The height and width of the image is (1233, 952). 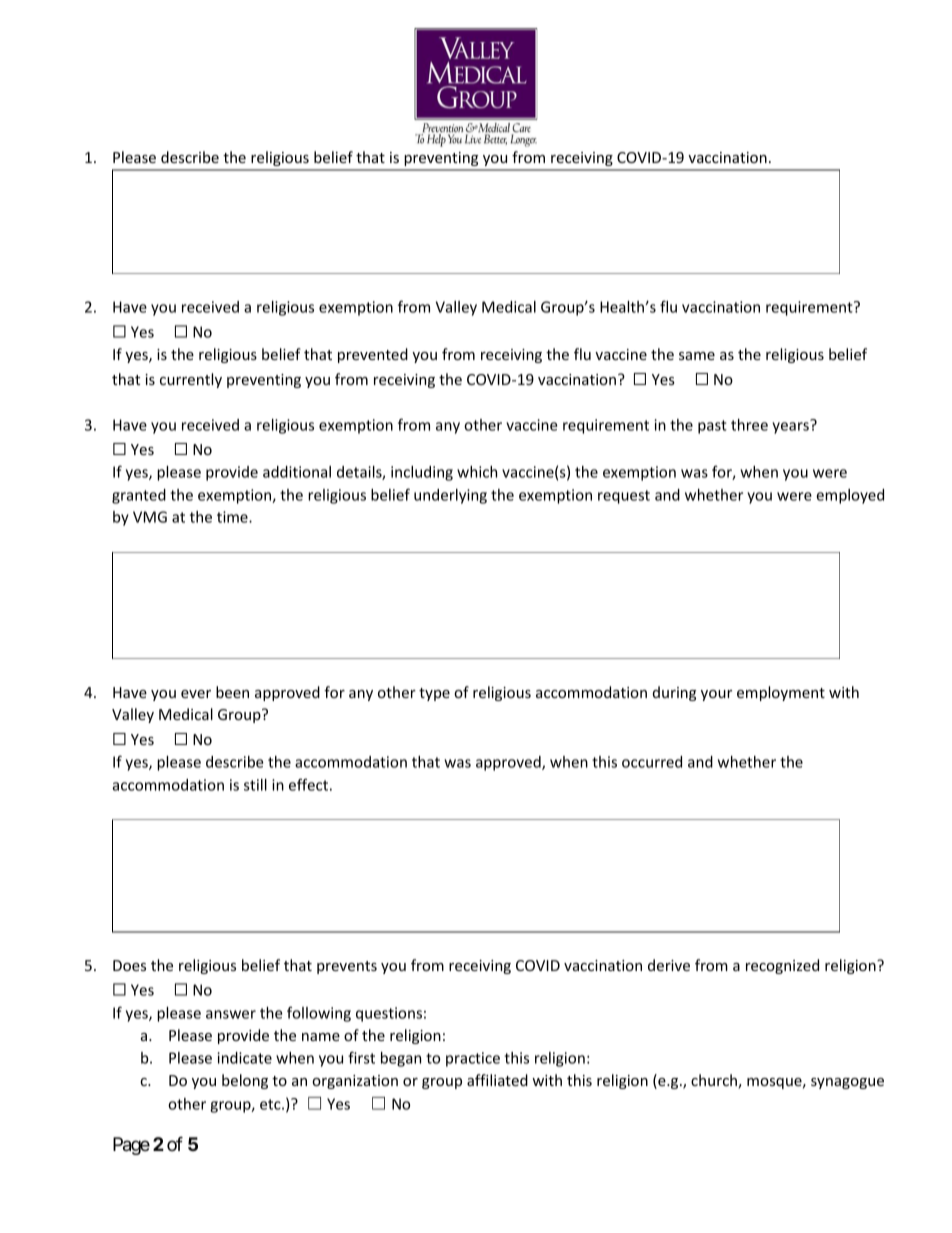 What do you see at coordinates (715, 1081) in the image?
I see `church` at bounding box center [715, 1081].
